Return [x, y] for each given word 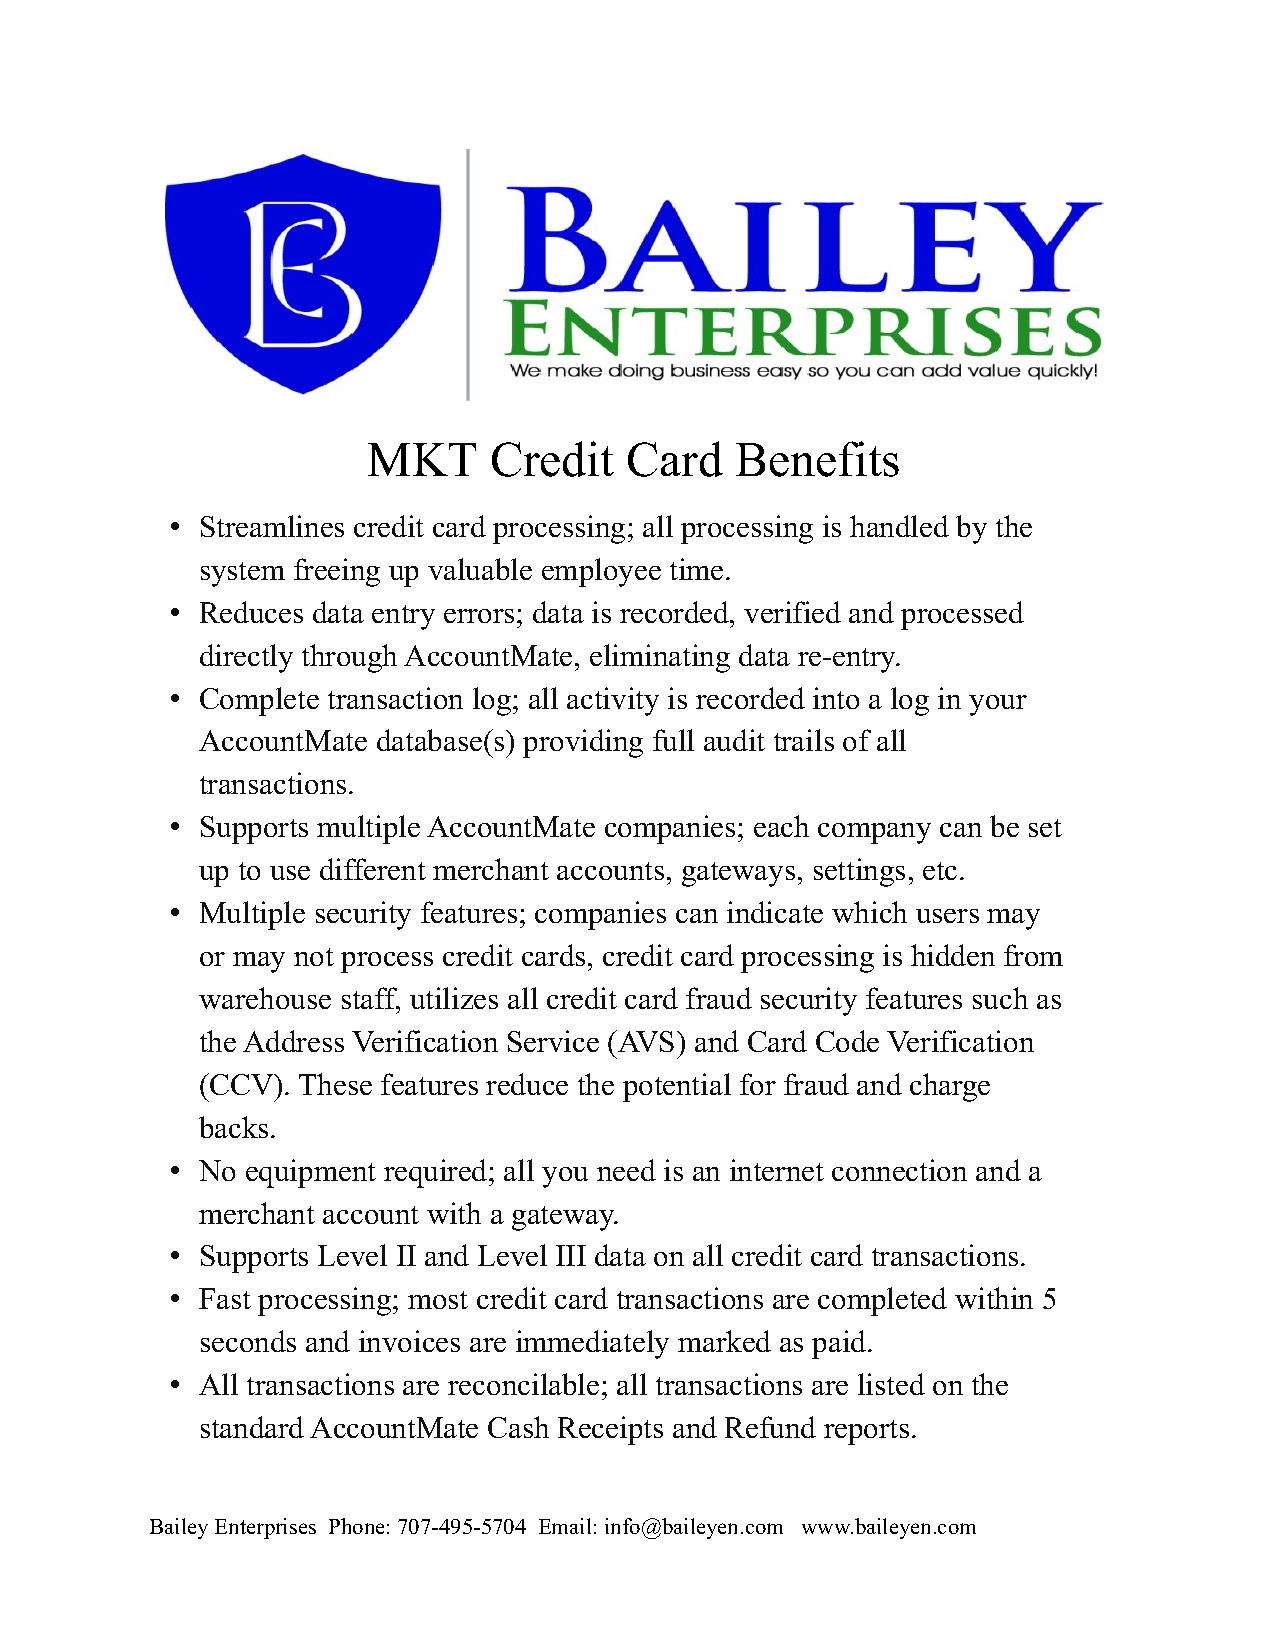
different [373, 869]
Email [565, 1526]
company [874, 833]
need [626, 1170]
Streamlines [272, 526]
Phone [356, 1526]
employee [601, 572]
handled [899, 526]
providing [583, 743]
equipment [311, 1173]
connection [899, 1170]
